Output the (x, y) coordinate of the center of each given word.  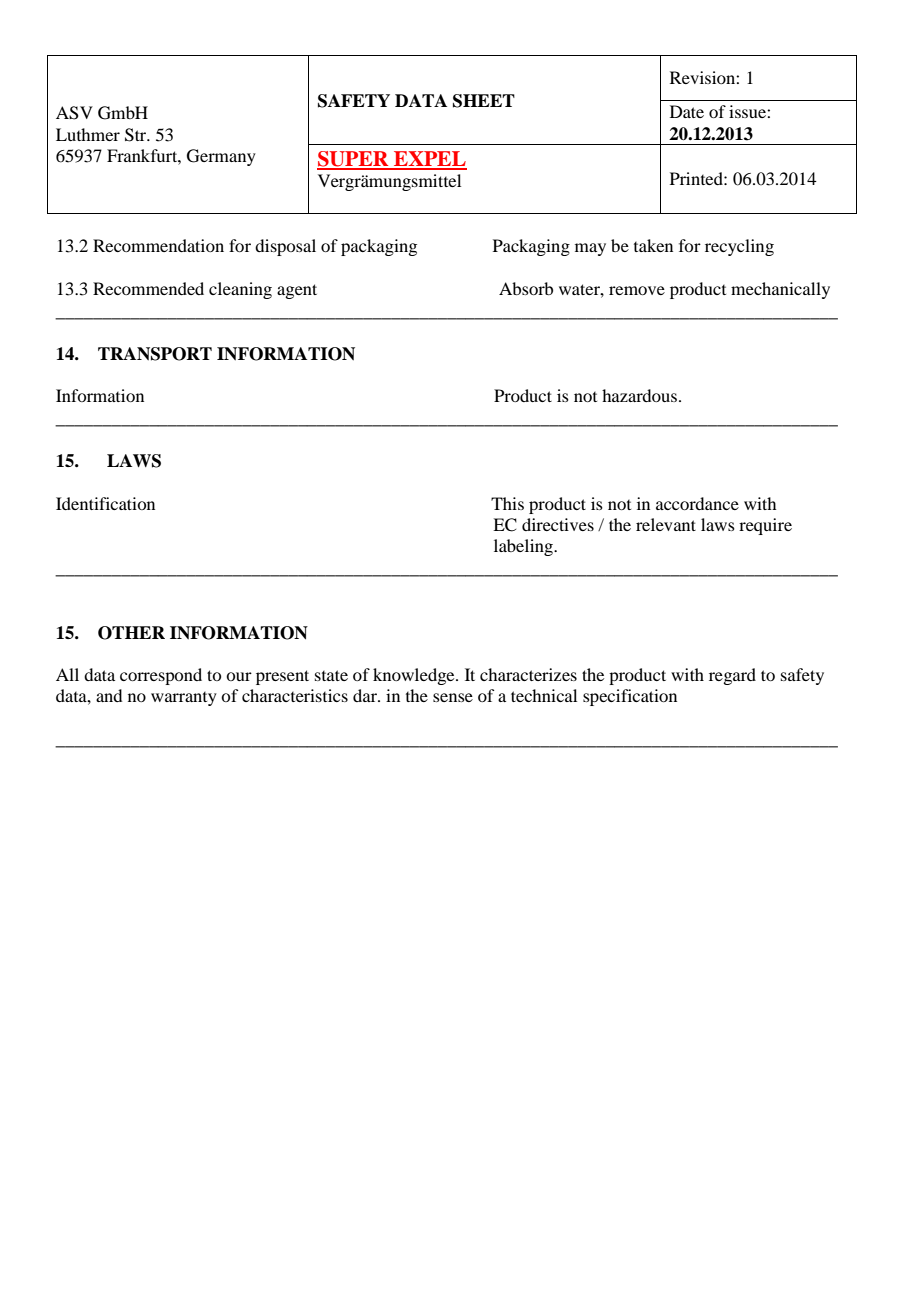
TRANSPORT (155, 354)
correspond (161, 676)
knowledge (415, 676)
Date (687, 111)
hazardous (639, 395)
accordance (697, 503)
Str (137, 135)
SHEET (484, 101)
